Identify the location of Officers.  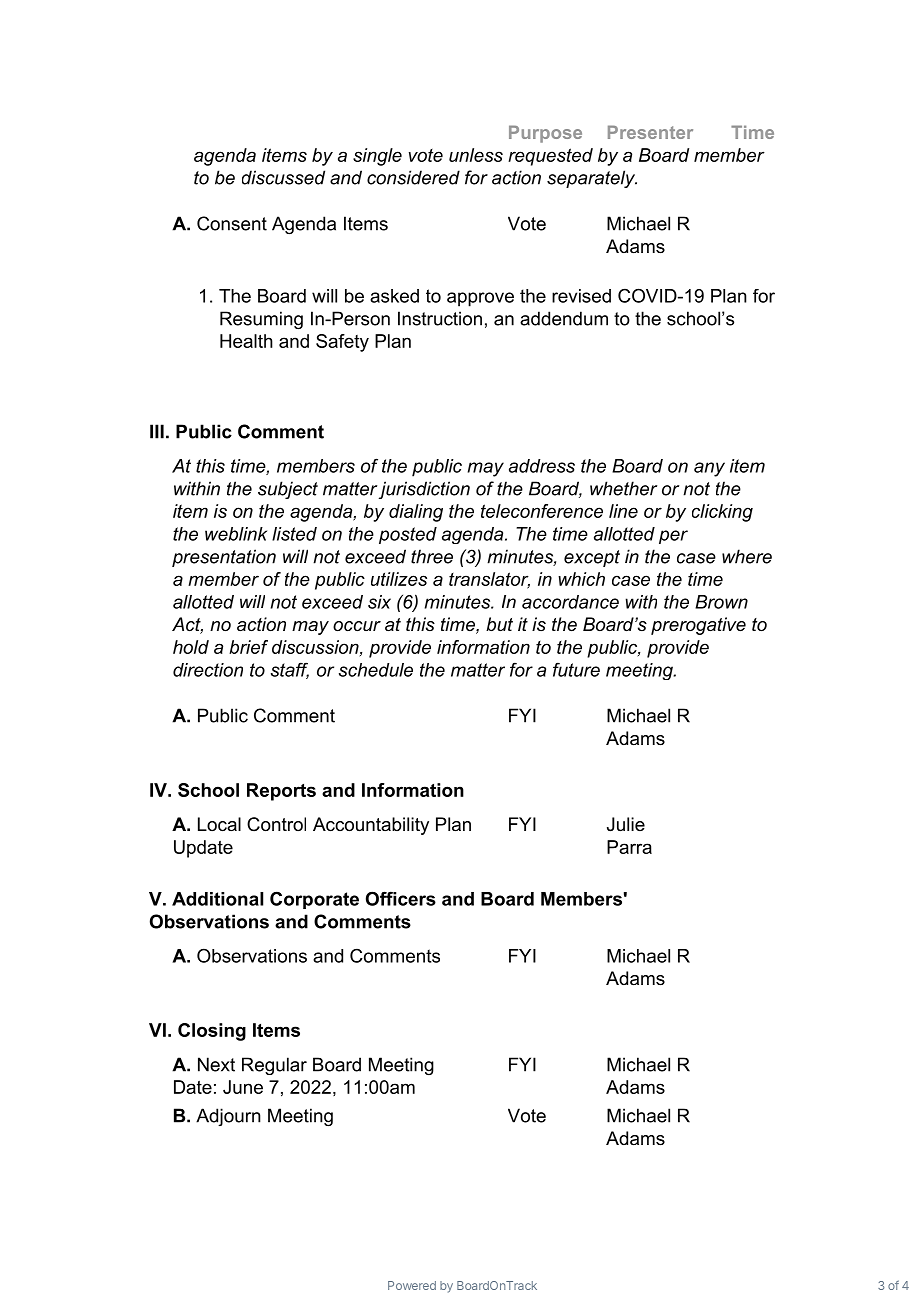
(401, 898).
